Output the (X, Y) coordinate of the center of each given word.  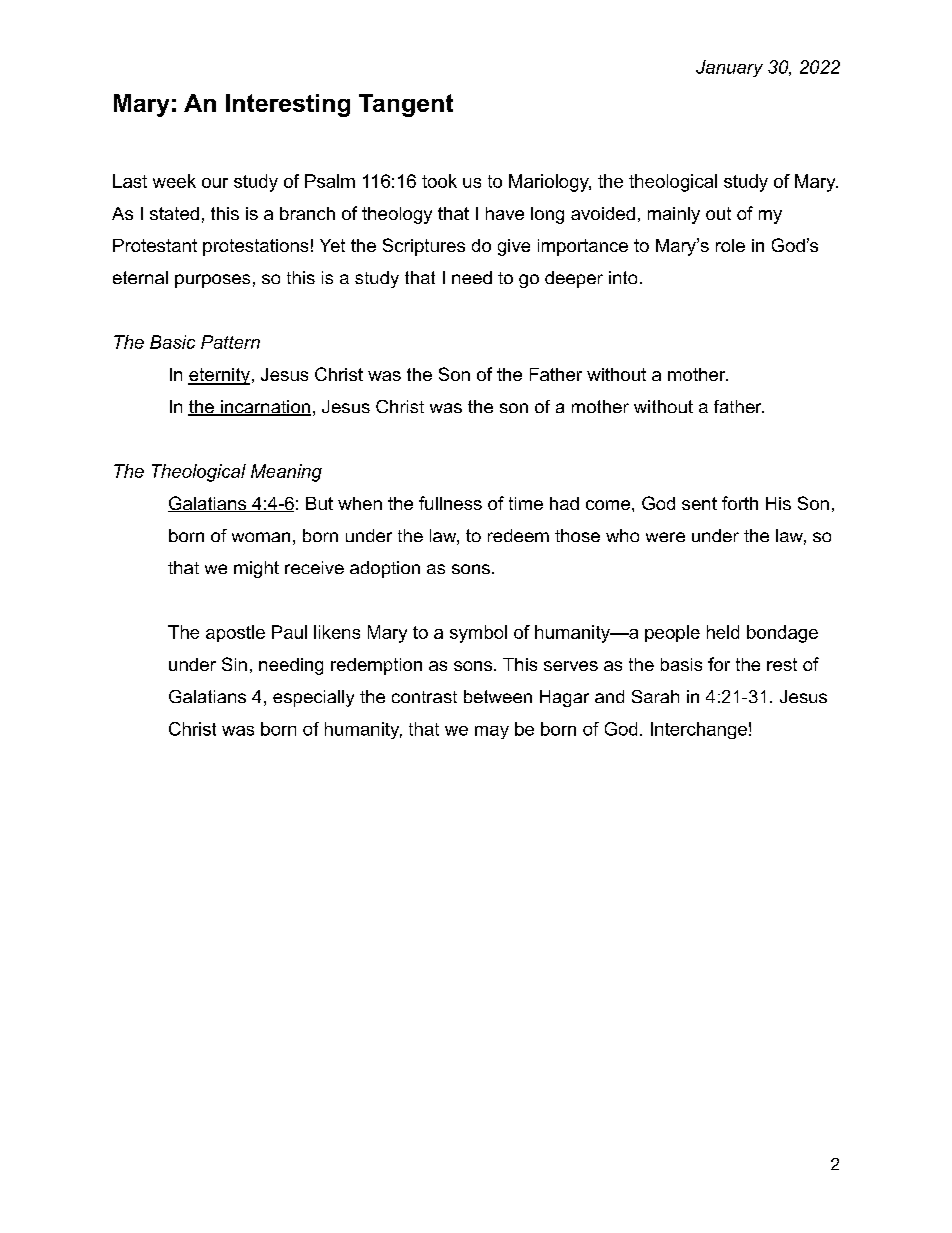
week (174, 181)
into (623, 277)
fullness (450, 503)
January (729, 68)
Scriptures (424, 247)
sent (699, 503)
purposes (212, 281)
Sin (234, 664)
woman (261, 537)
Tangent (406, 105)
